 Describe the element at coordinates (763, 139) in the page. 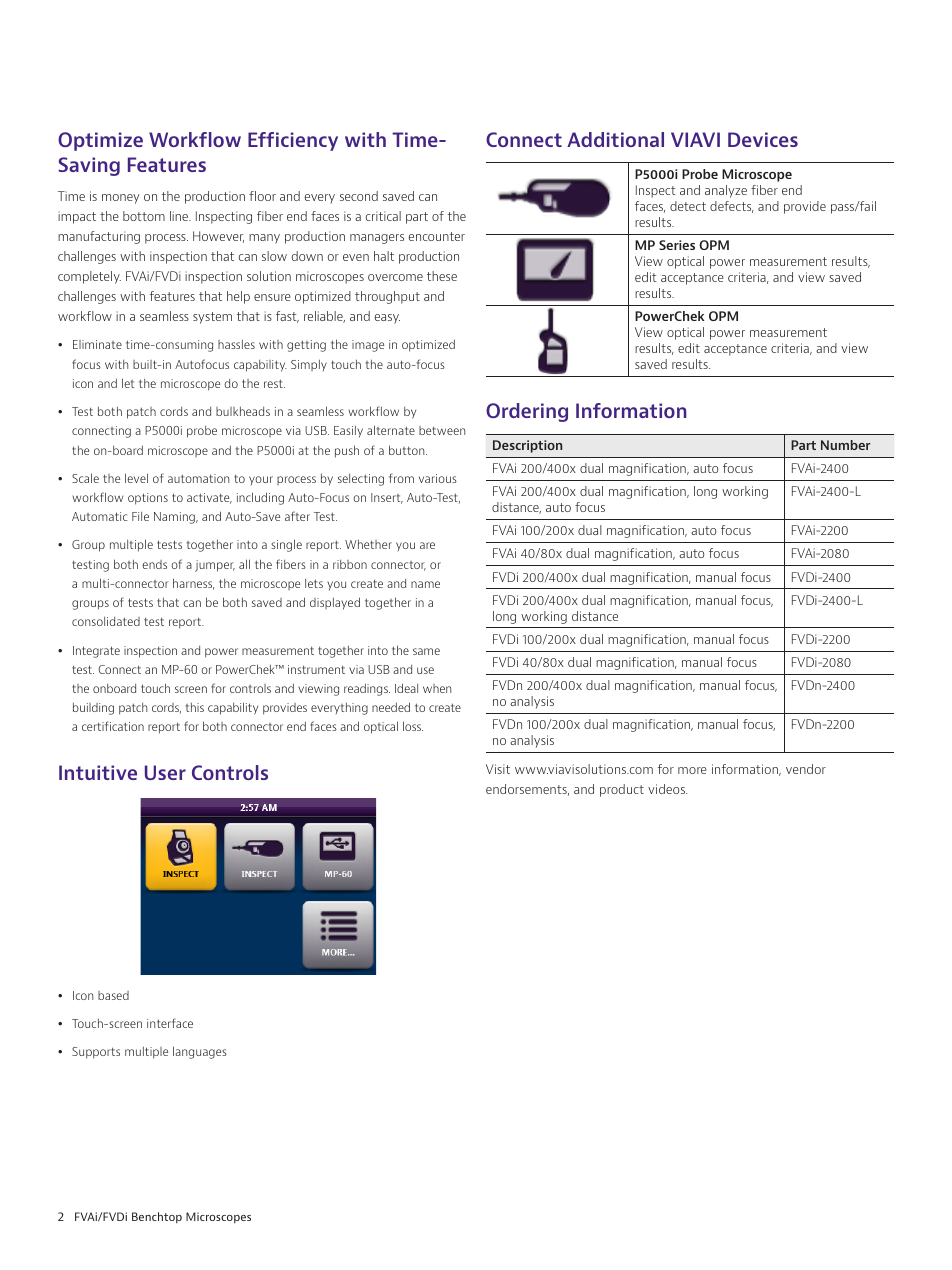

I see `Devices` at that location.
